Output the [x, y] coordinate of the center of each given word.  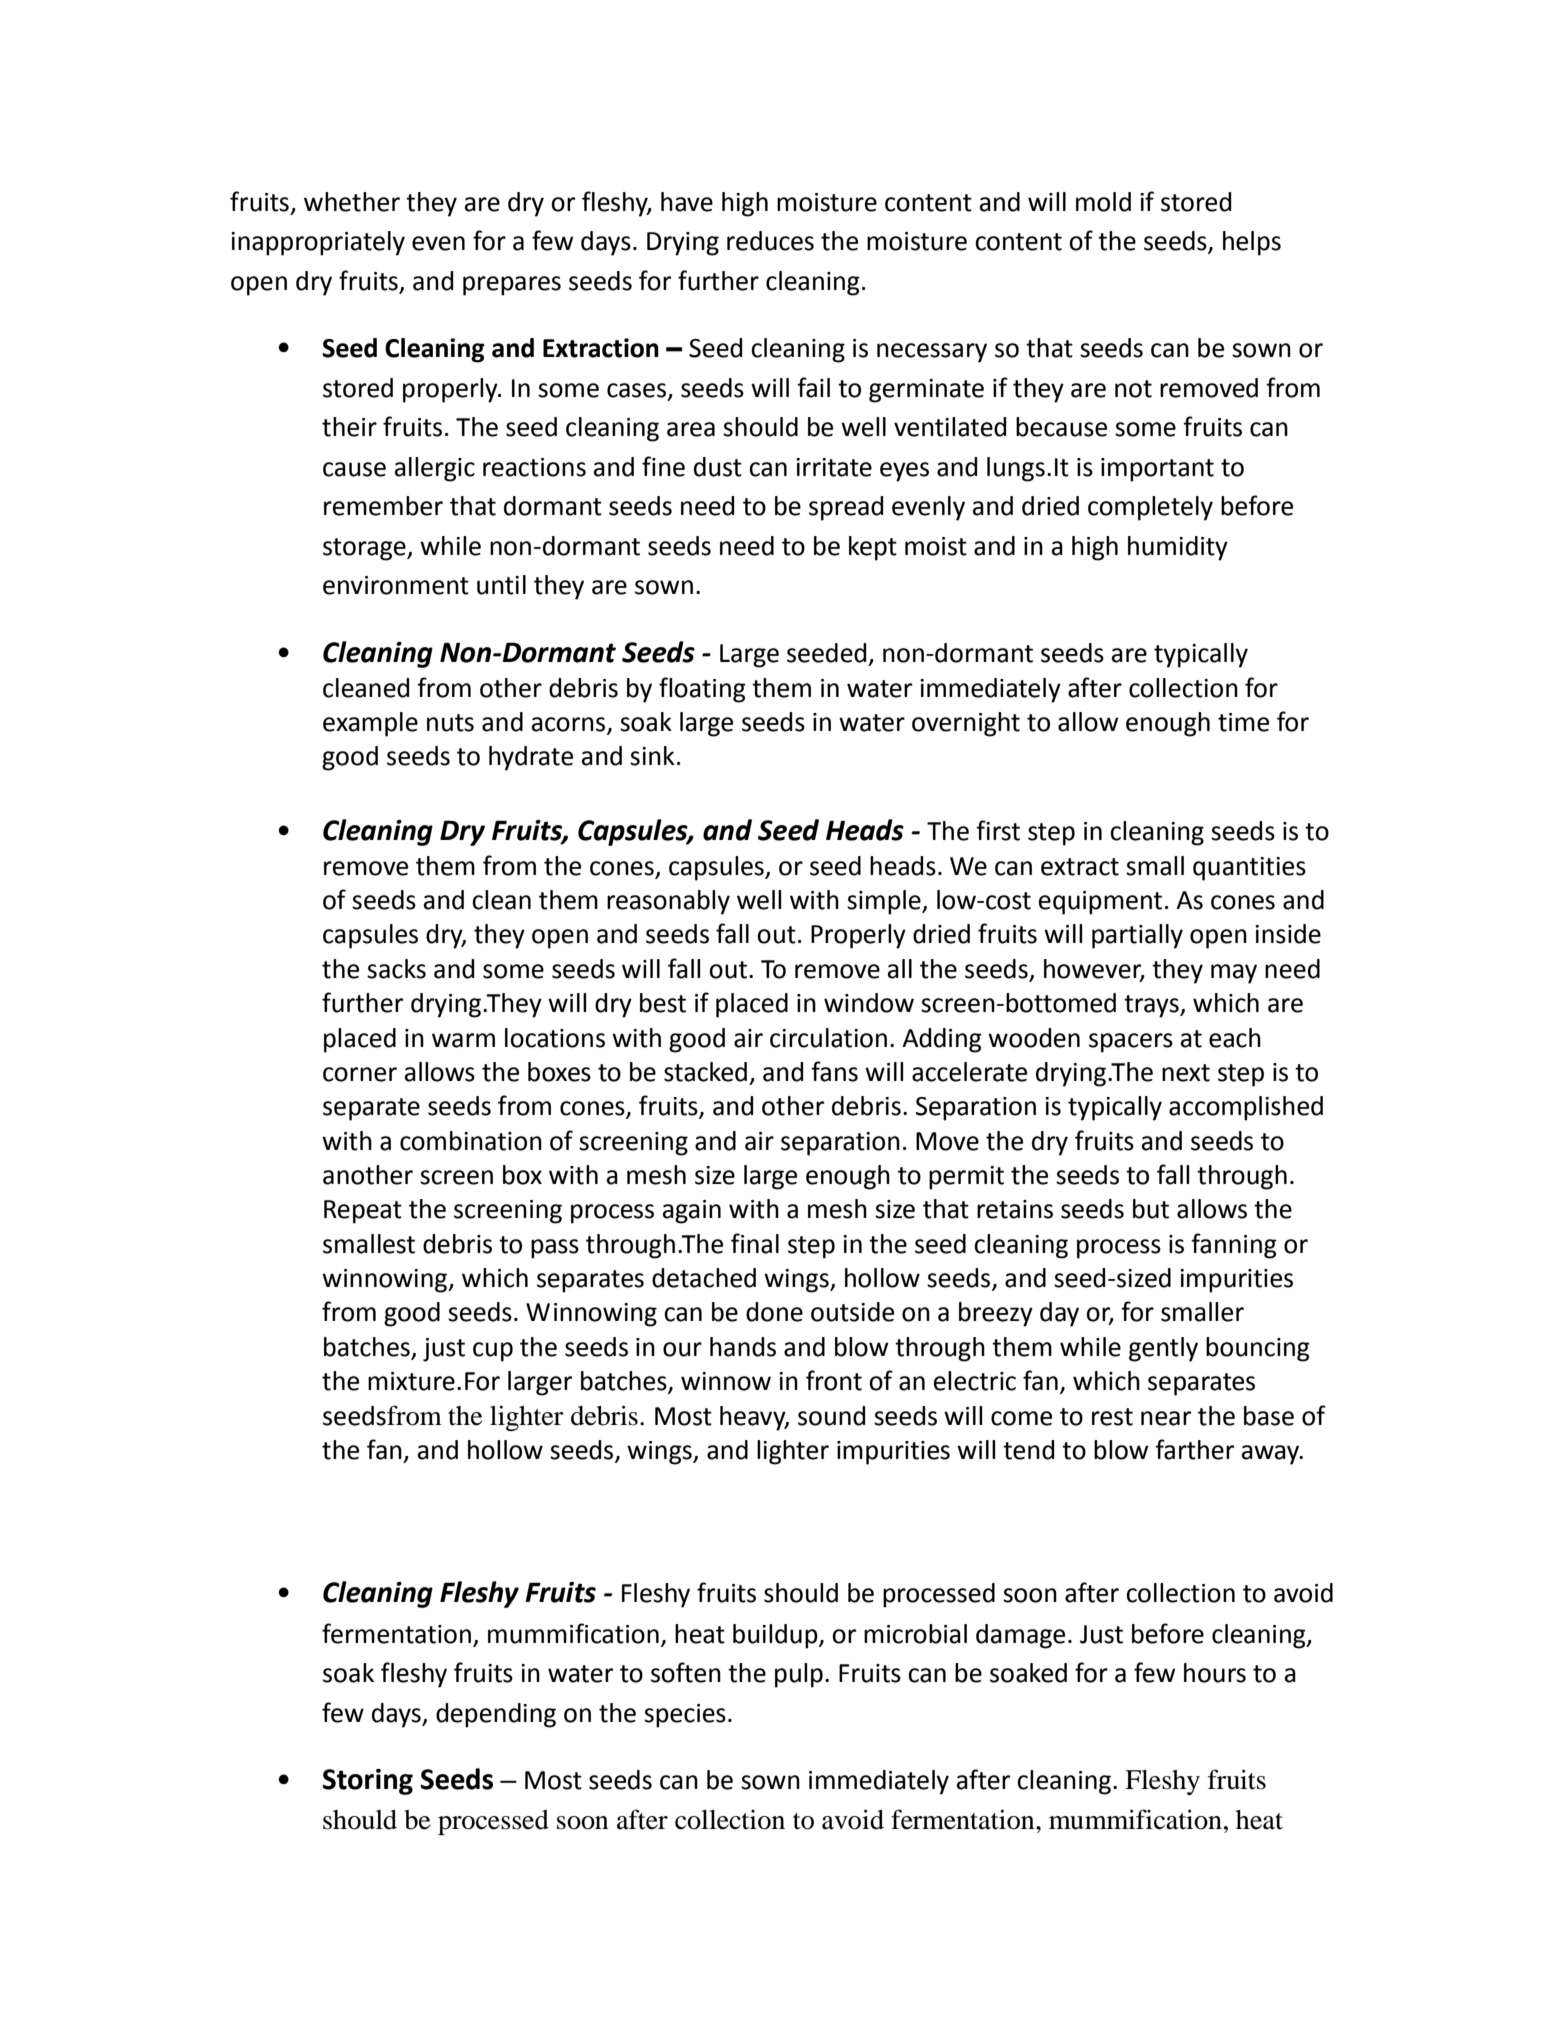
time [1243, 722]
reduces [770, 241]
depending [496, 1715]
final [755, 1243]
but [1151, 1209]
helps [1252, 243]
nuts [450, 723]
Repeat [363, 1212]
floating [702, 690]
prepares [512, 286]
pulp [799, 1675]
